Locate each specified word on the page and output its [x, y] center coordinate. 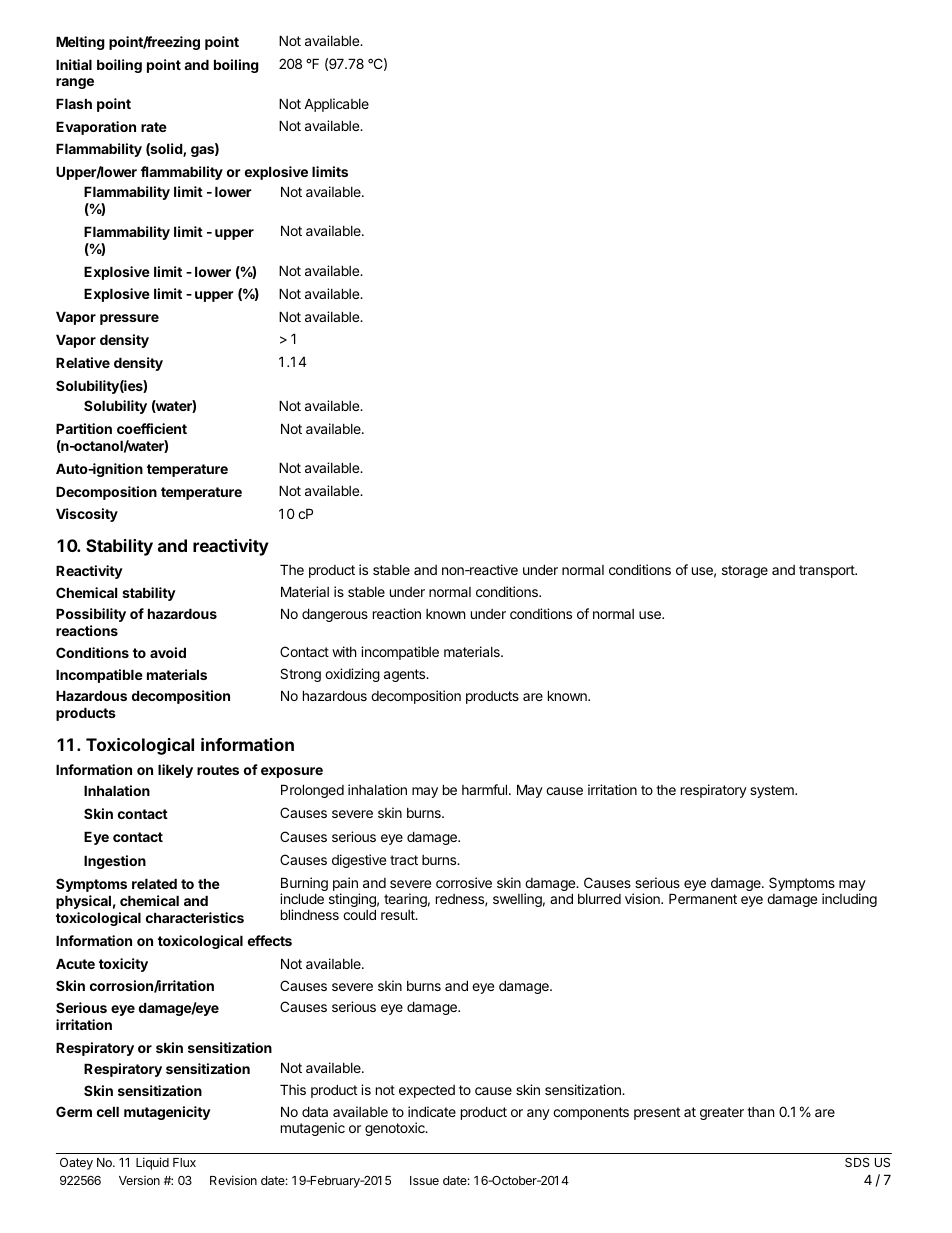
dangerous [335, 615]
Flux [184, 1162]
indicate [432, 1111]
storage [745, 571]
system [773, 791]
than [760, 1112]
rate [154, 127]
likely [175, 771]
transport [827, 571]
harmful [486, 789]
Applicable [336, 105]
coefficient [152, 428]
